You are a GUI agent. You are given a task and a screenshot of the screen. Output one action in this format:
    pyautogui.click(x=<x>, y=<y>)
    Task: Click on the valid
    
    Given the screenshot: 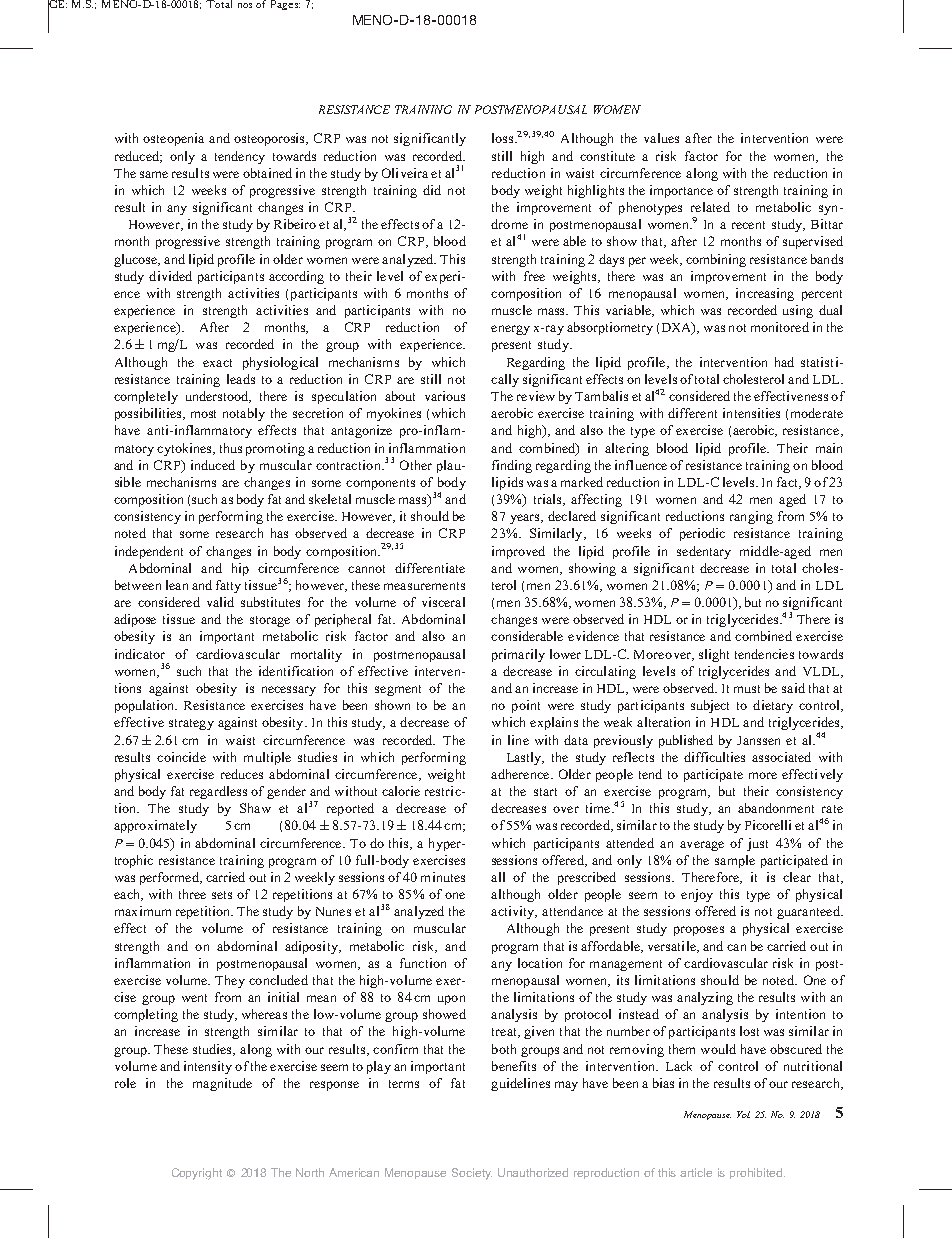 What is the action you would take?
    pyautogui.click(x=220, y=602)
